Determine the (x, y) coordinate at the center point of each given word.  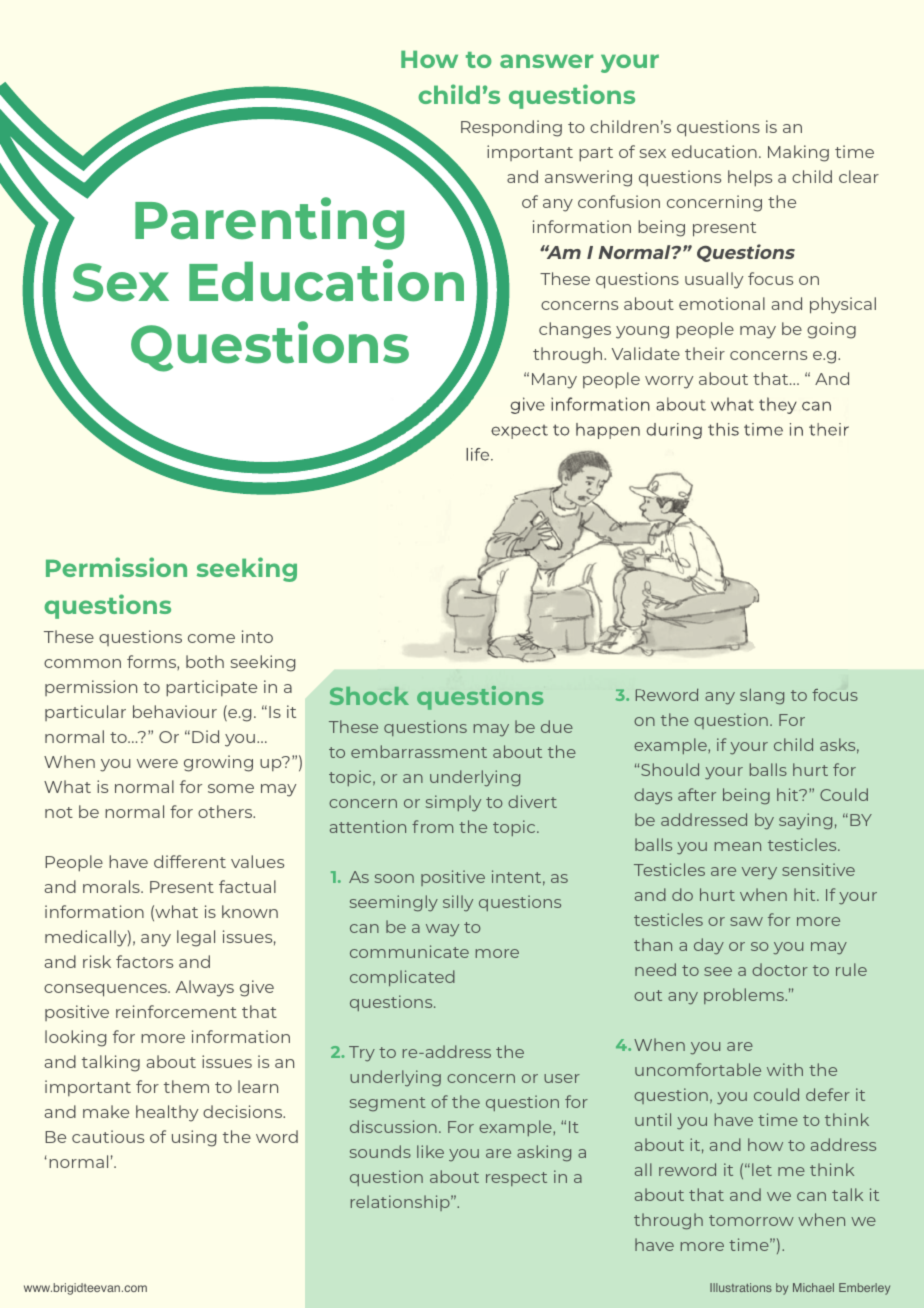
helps (750, 178)
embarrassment (419, 751)
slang (762, 696)
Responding (511, 128)
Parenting (269, 223)
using (194, 1138)
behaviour (175, 711)
